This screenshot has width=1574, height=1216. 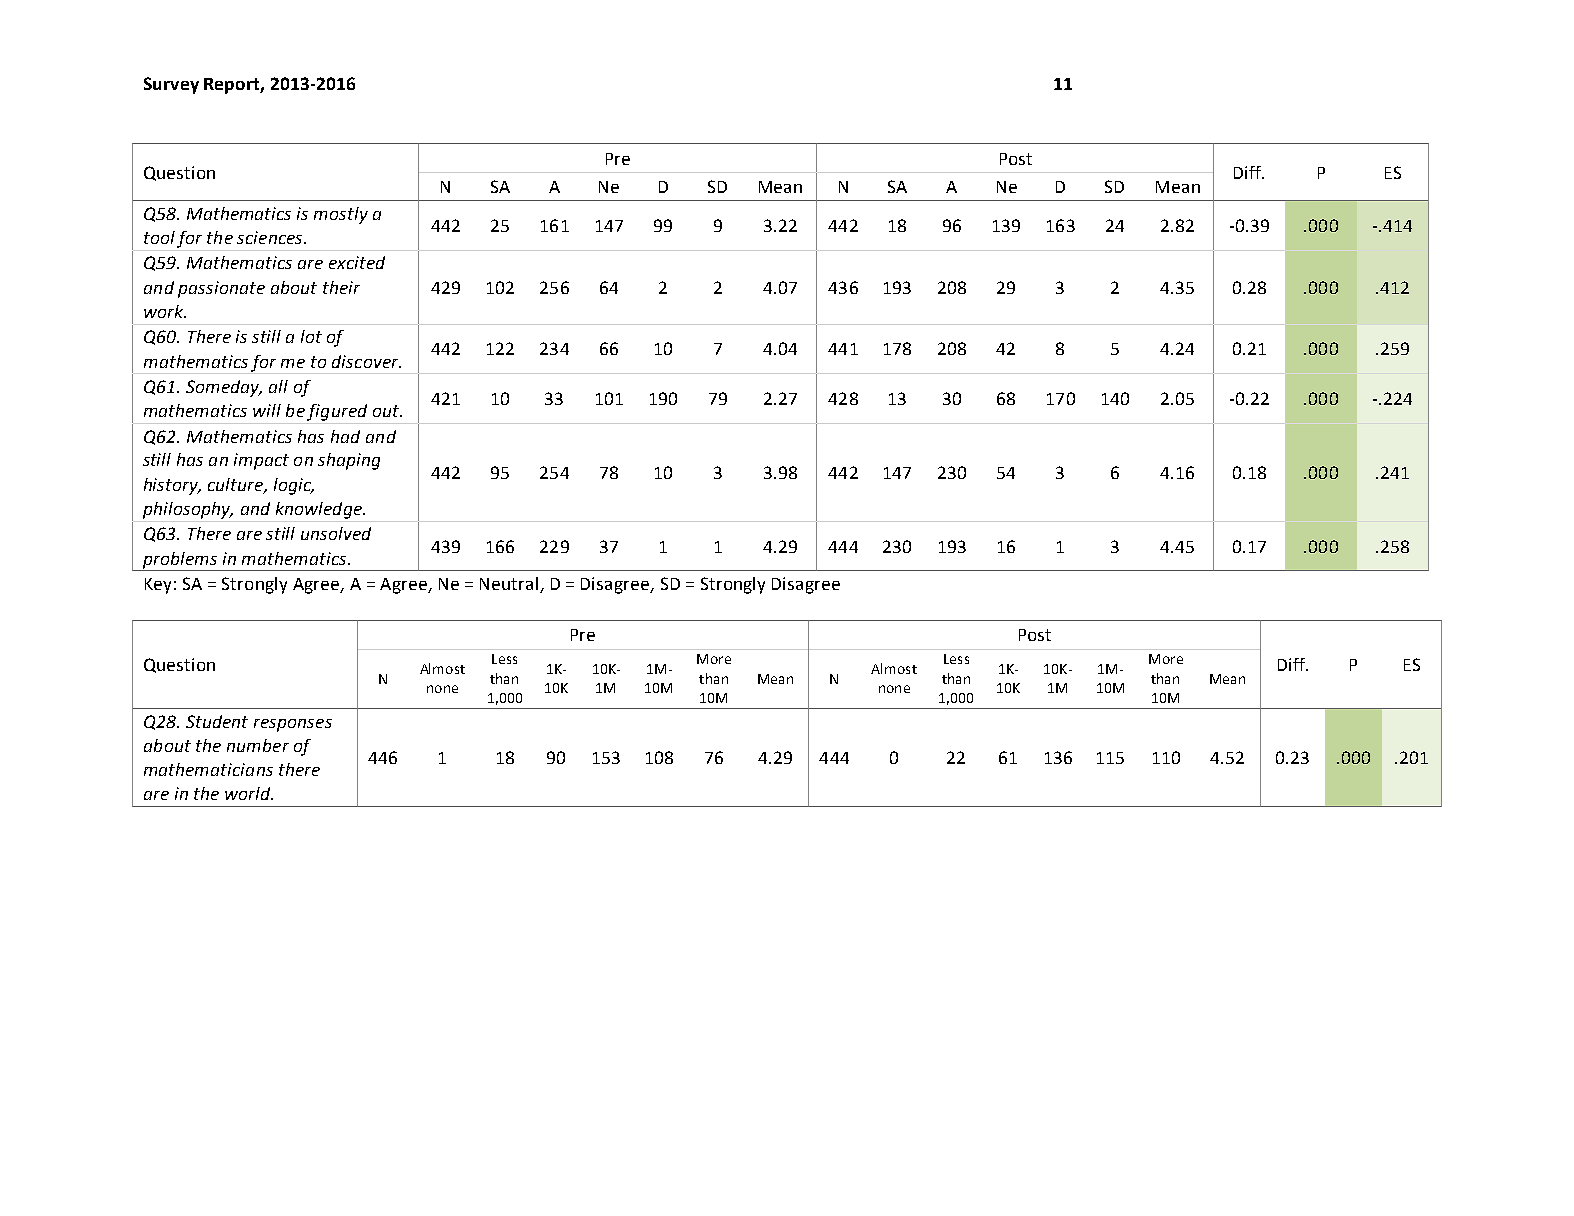 What do you see at coordinates (357, 262) in the screenshot?
I see `excited` at bounding box center [357, 262].
